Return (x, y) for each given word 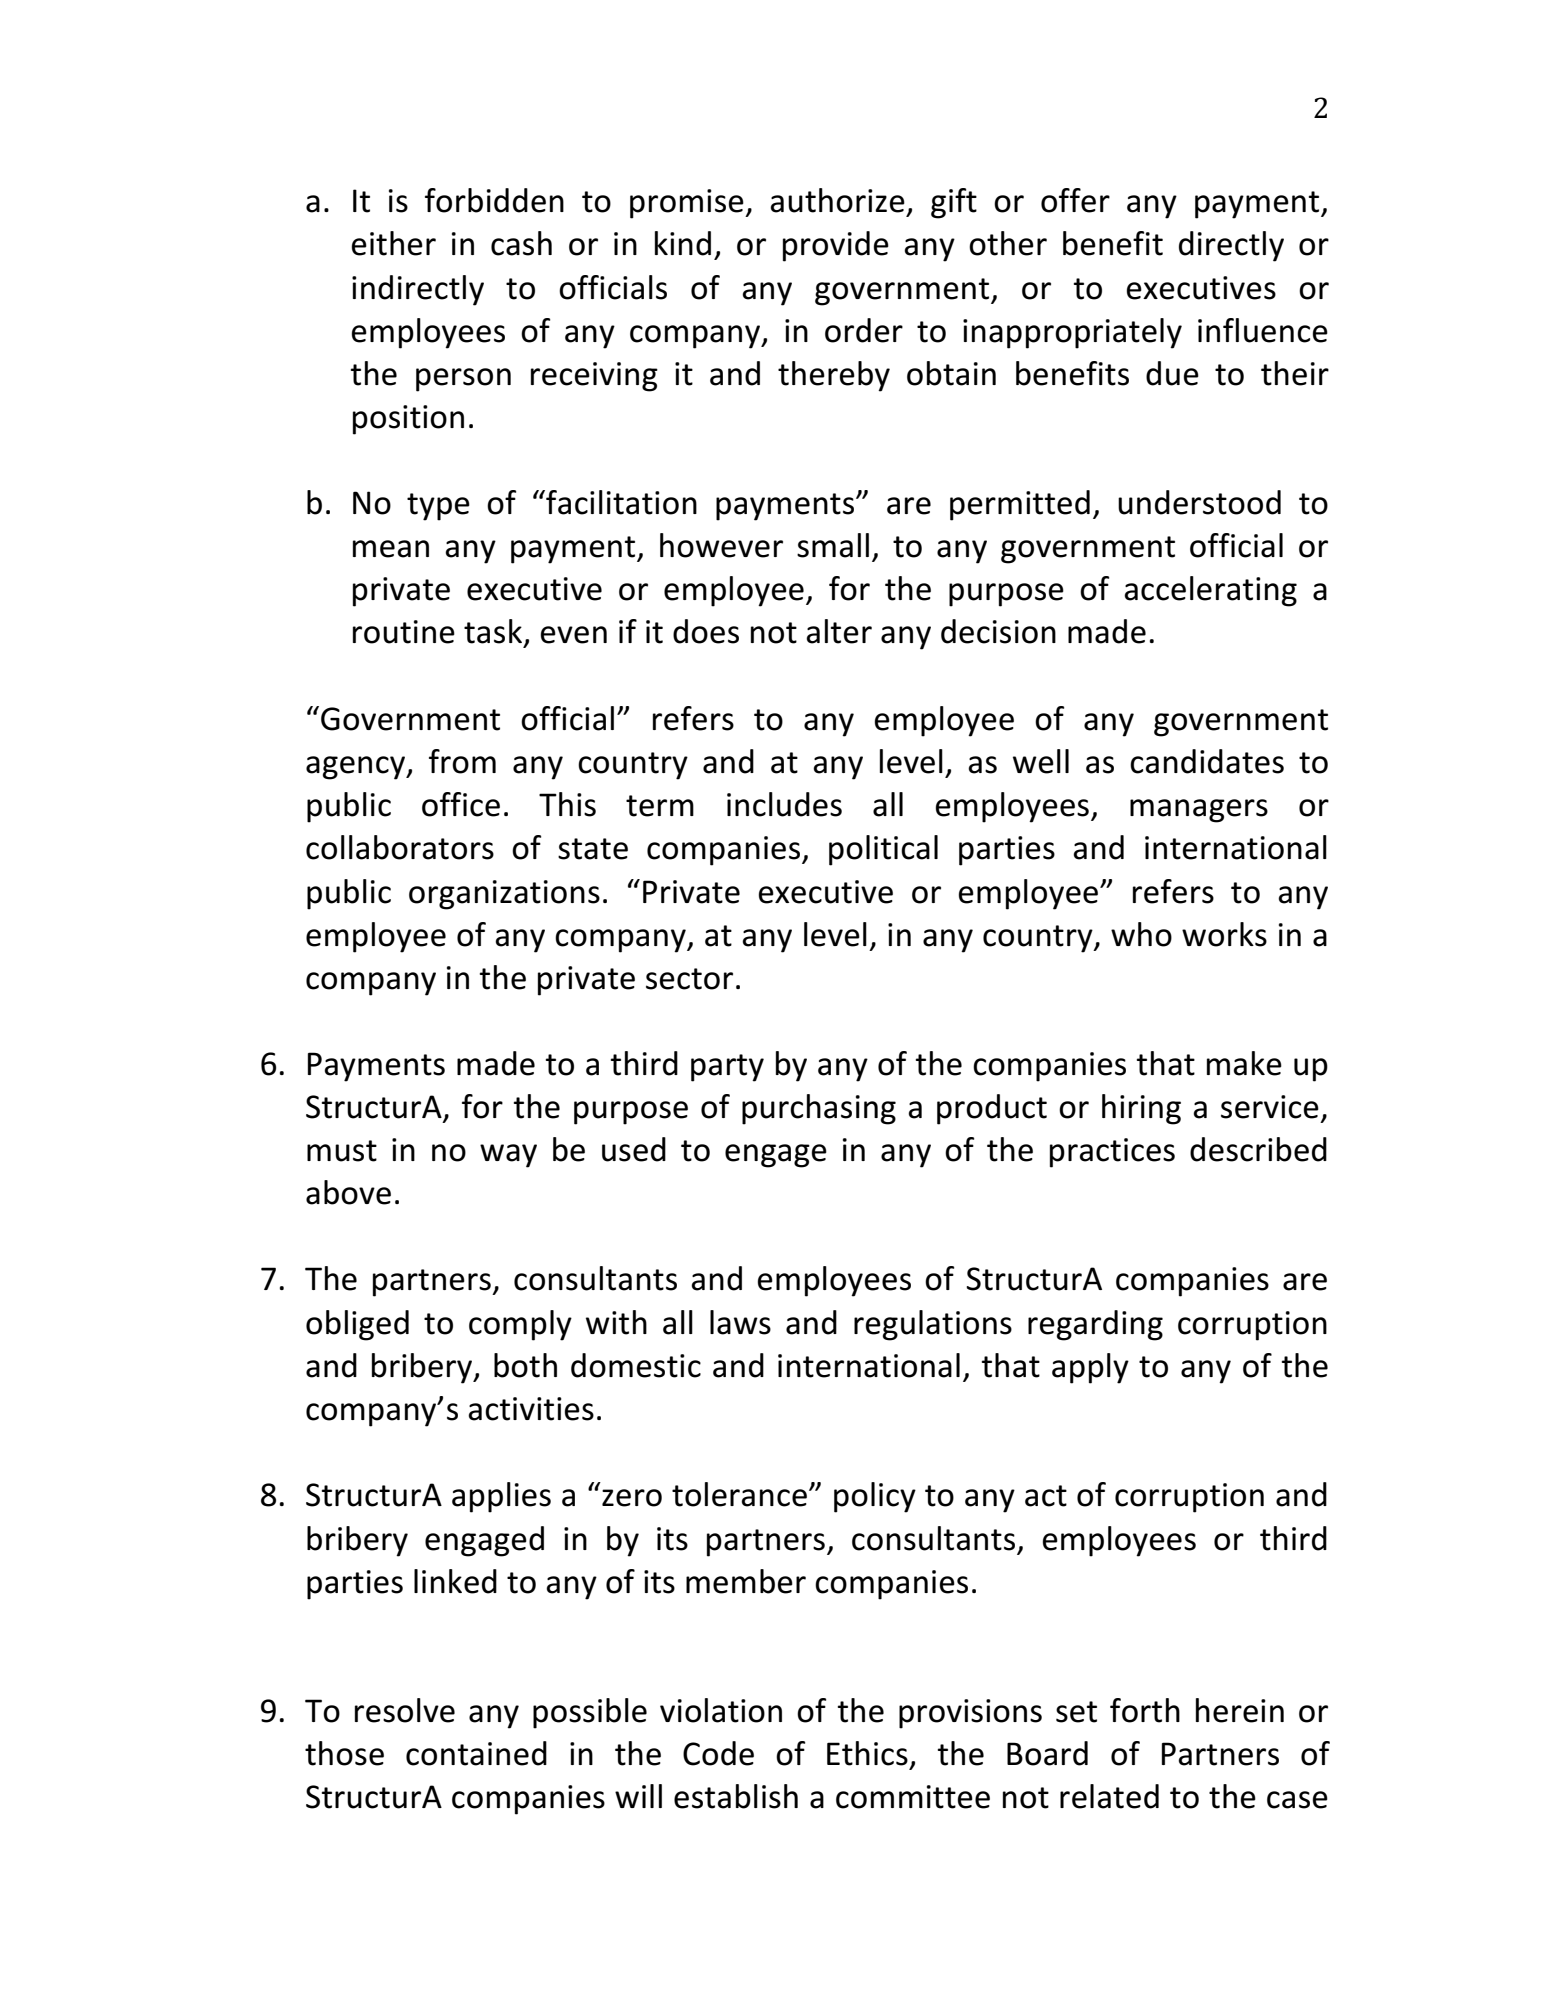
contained (476, 1753)
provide (836, 246)
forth (1145, 1710)
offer (1075, 200)
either (394, 243)
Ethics (867, 1753)
